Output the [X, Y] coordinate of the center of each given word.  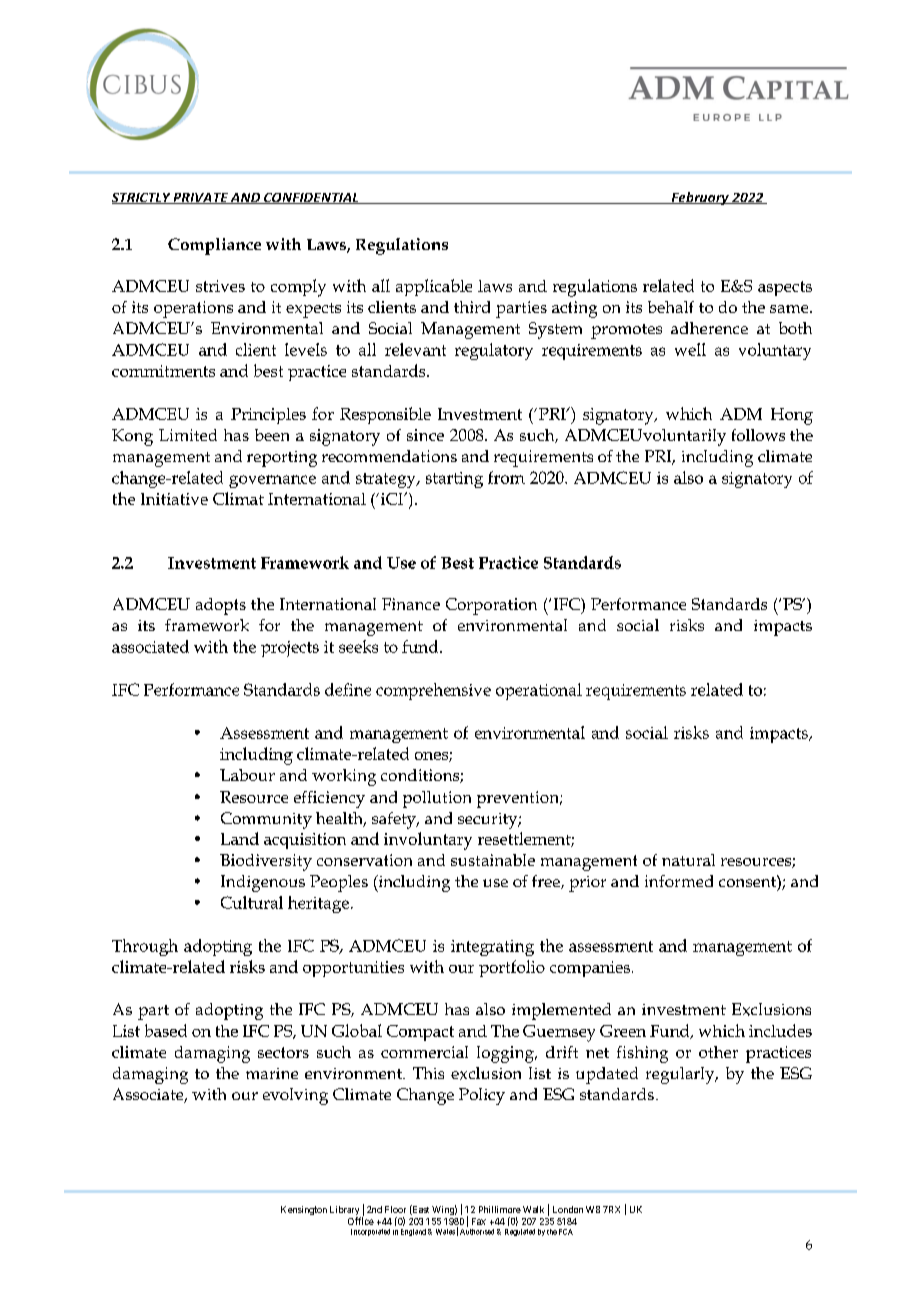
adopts [221, 606]
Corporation [491, 606]
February [700, 198]
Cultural [252, 902]
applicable [434, 287]
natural [688, 860]
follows [758, 435]
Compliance [214, 246]
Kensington [304, 1210]
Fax [479, 1221]
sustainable [493, 860]
